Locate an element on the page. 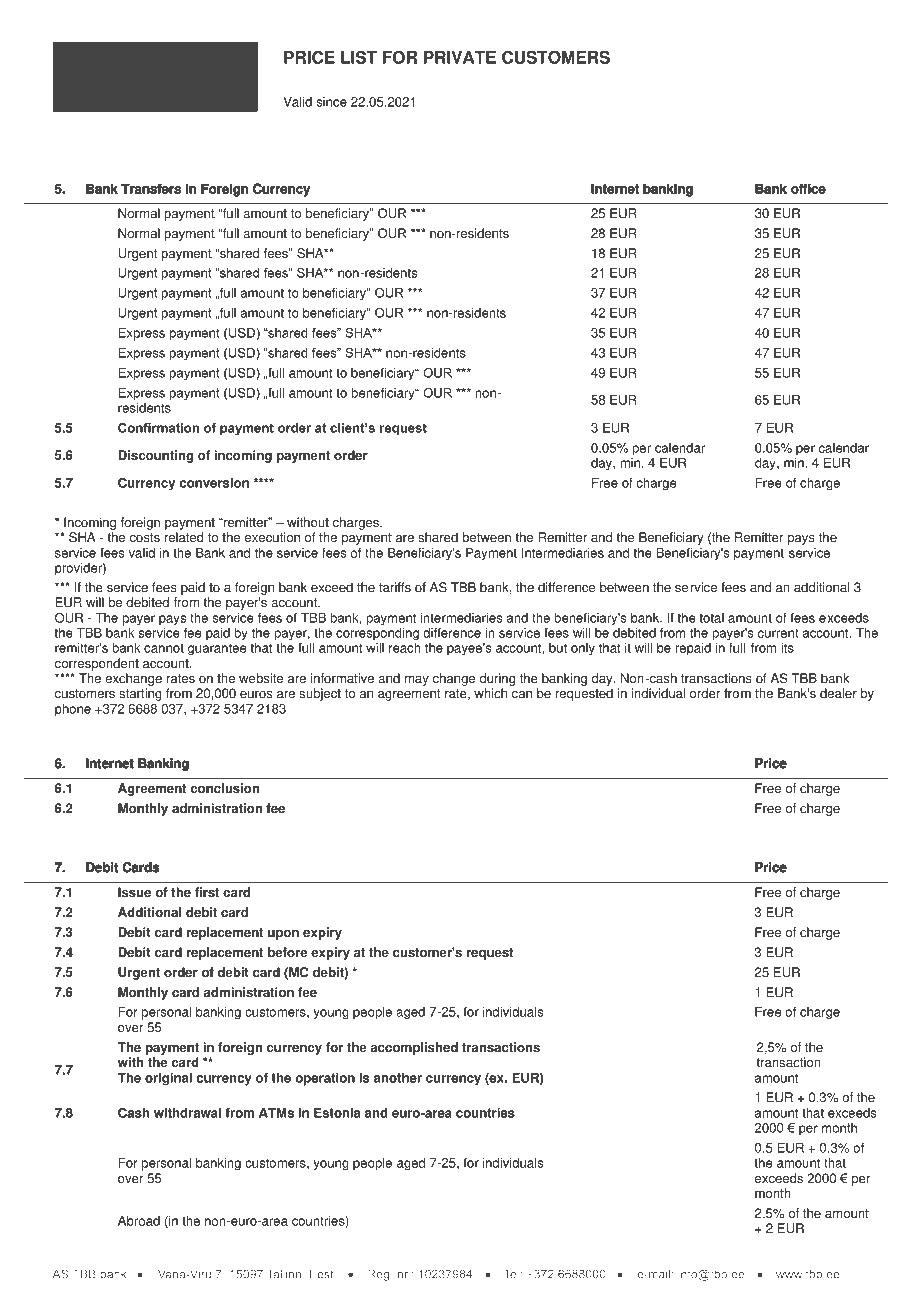 The width and height of the image is (924, 1308). Abroad is located at coordinates (139, 1221).
